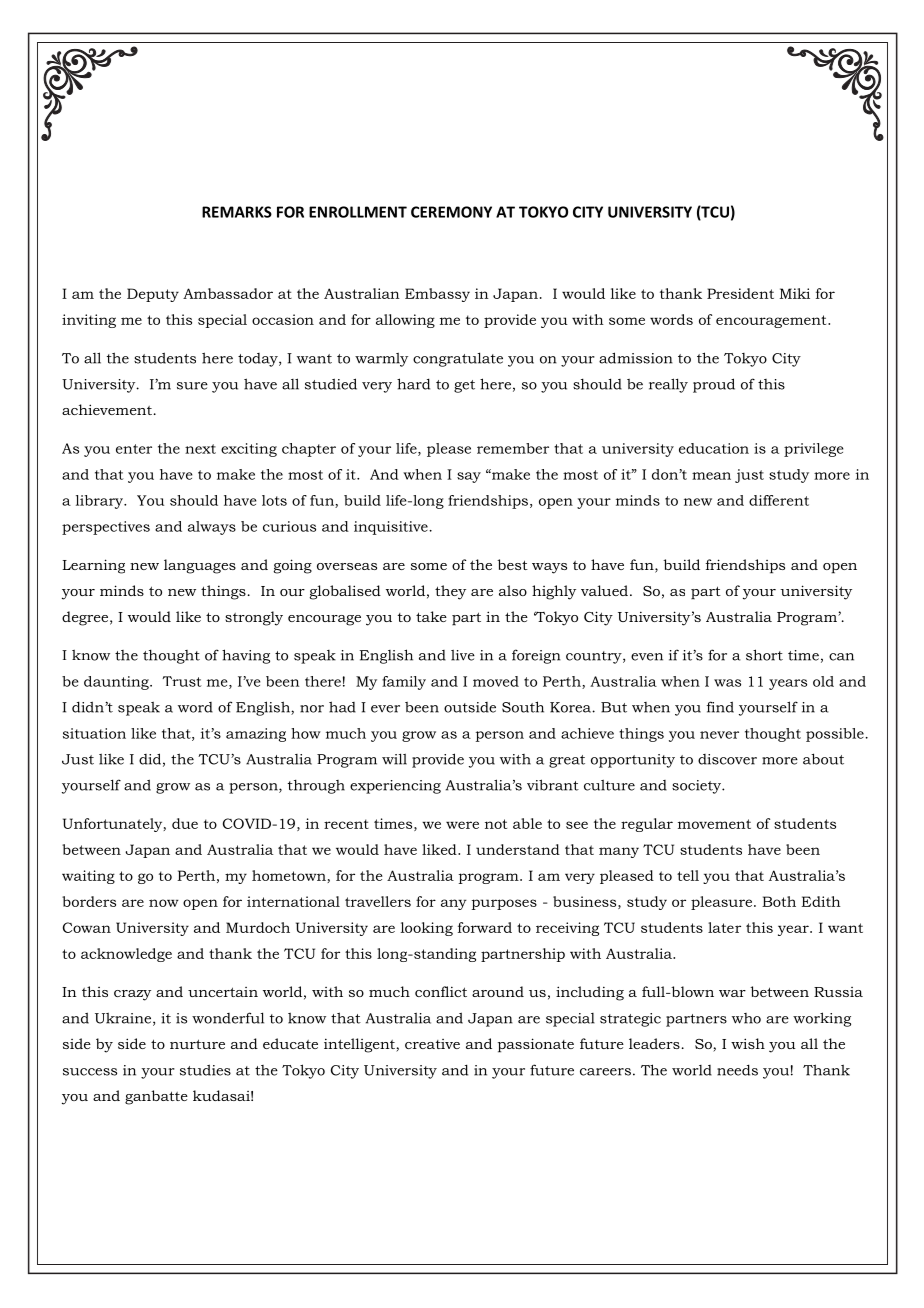 This screenshot has height=1308, width=924. I want to click on Miki, so click(795, 293).
